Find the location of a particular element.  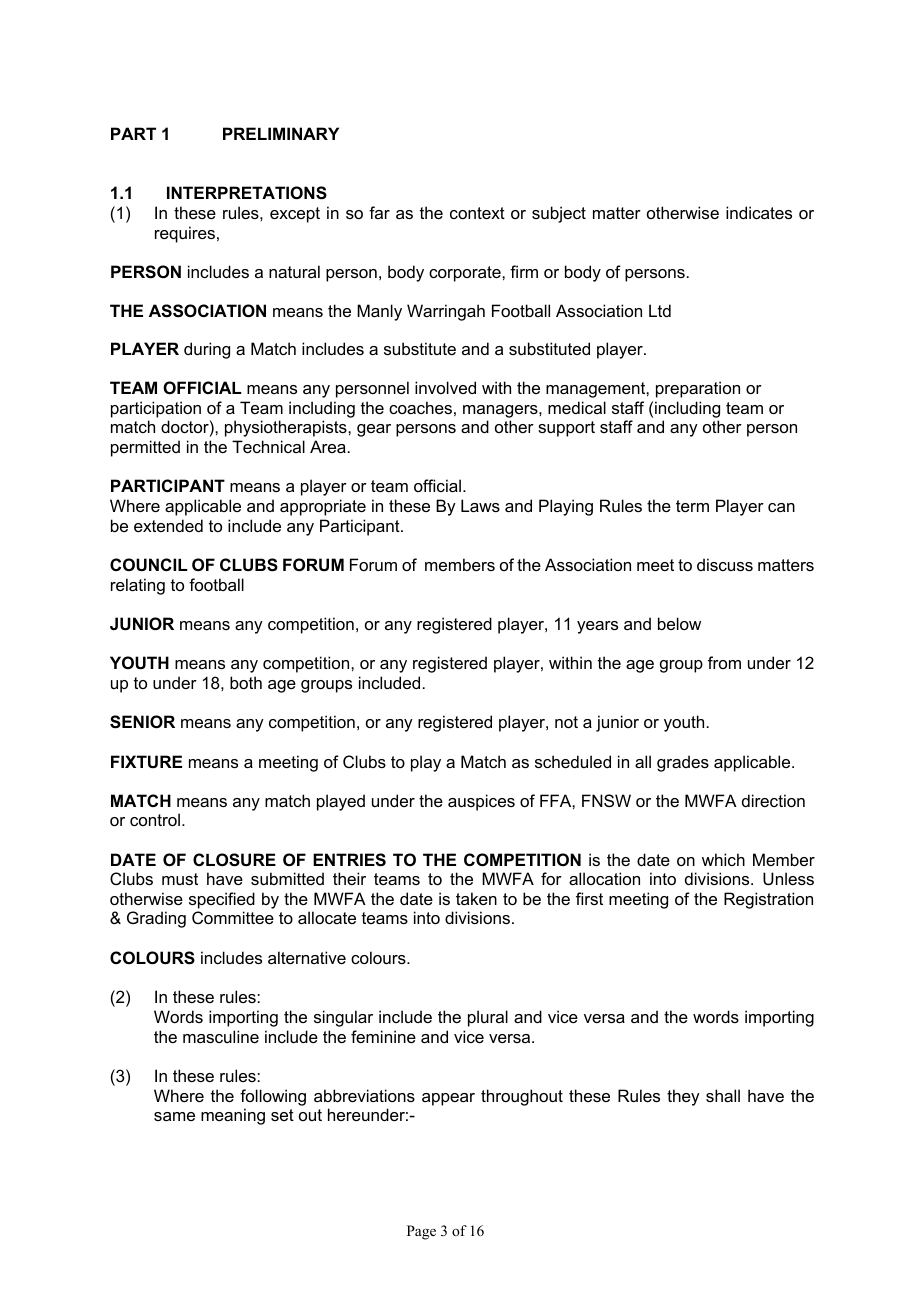

both is located at coordinates (246, 682).
